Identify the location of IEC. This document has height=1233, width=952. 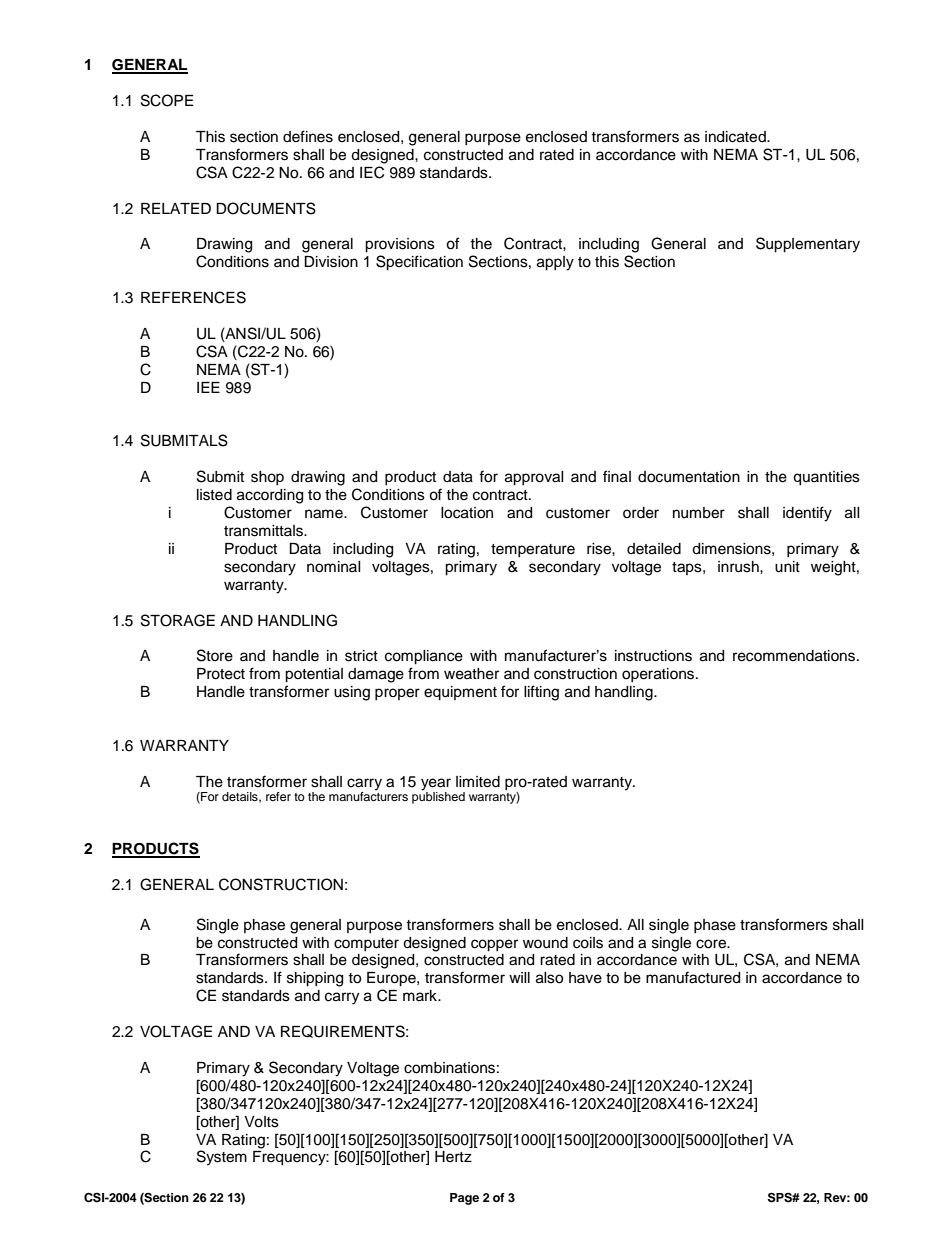
(372, 172).
